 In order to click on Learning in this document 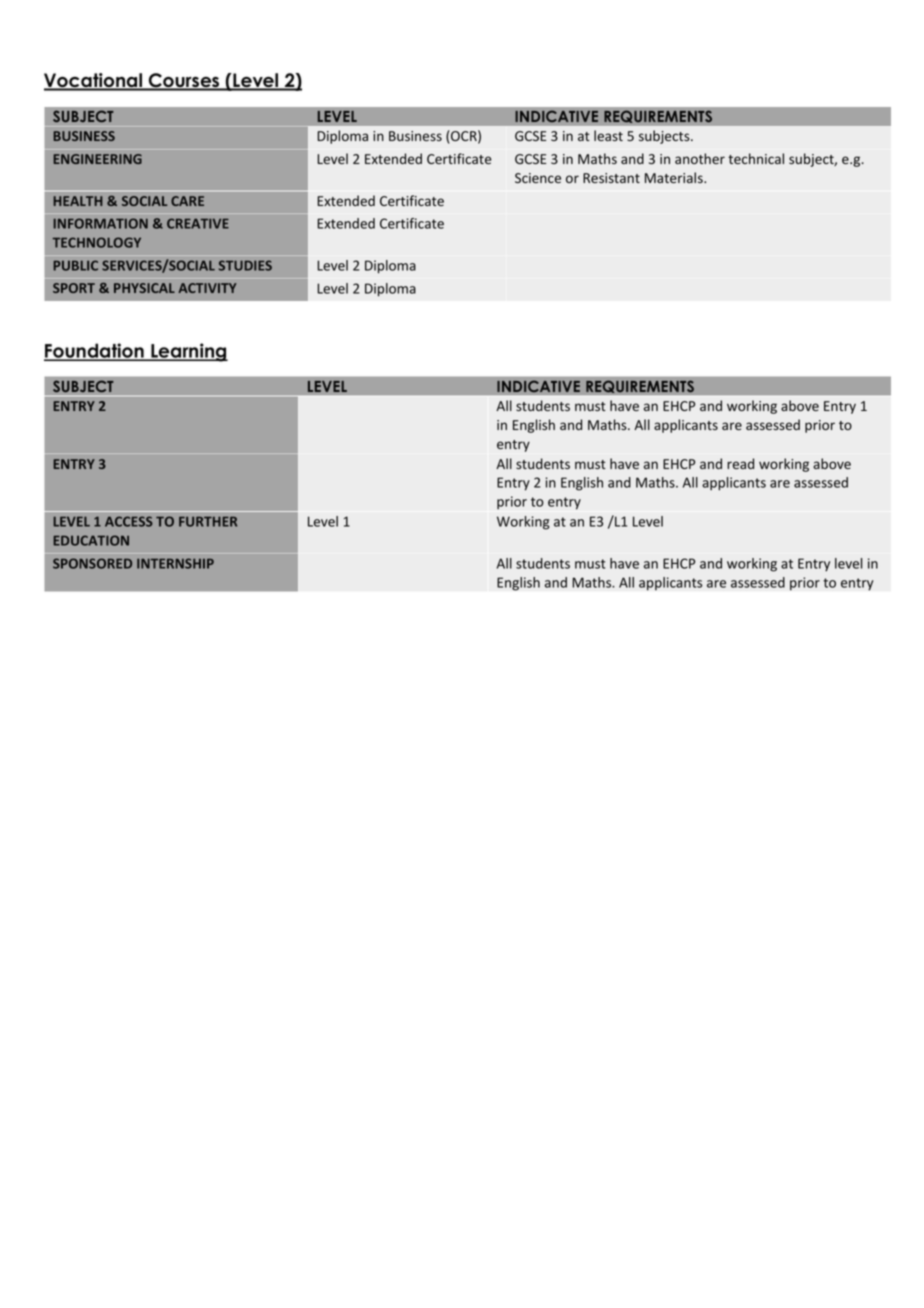, I will do `click(188, 352)`.
